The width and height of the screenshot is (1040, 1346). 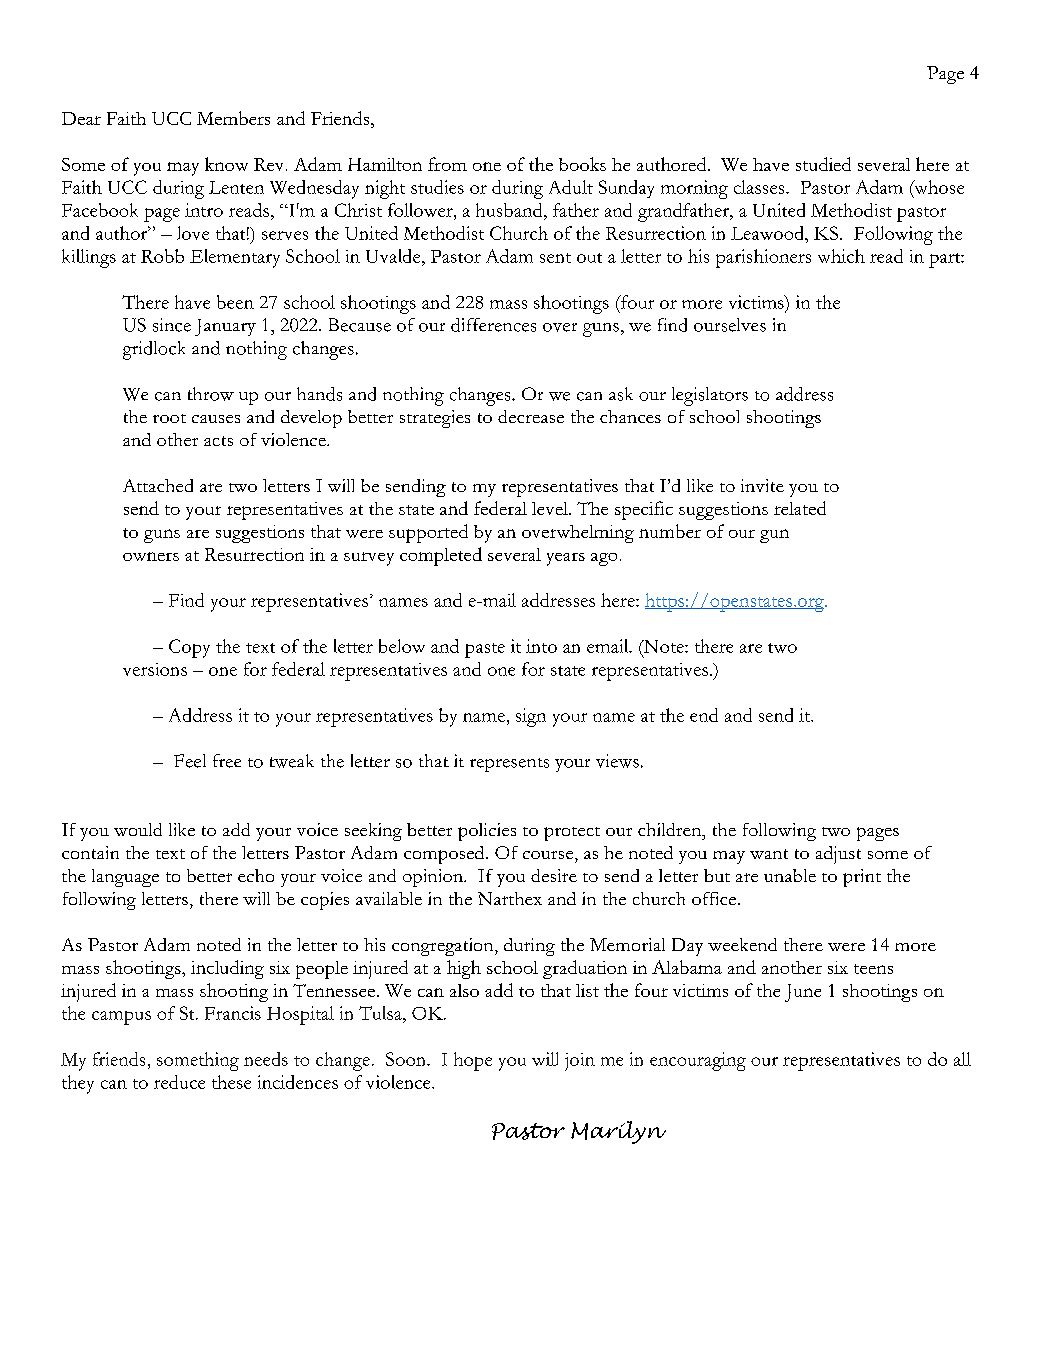 I want to click on acts, so click(x=218, y=441).
